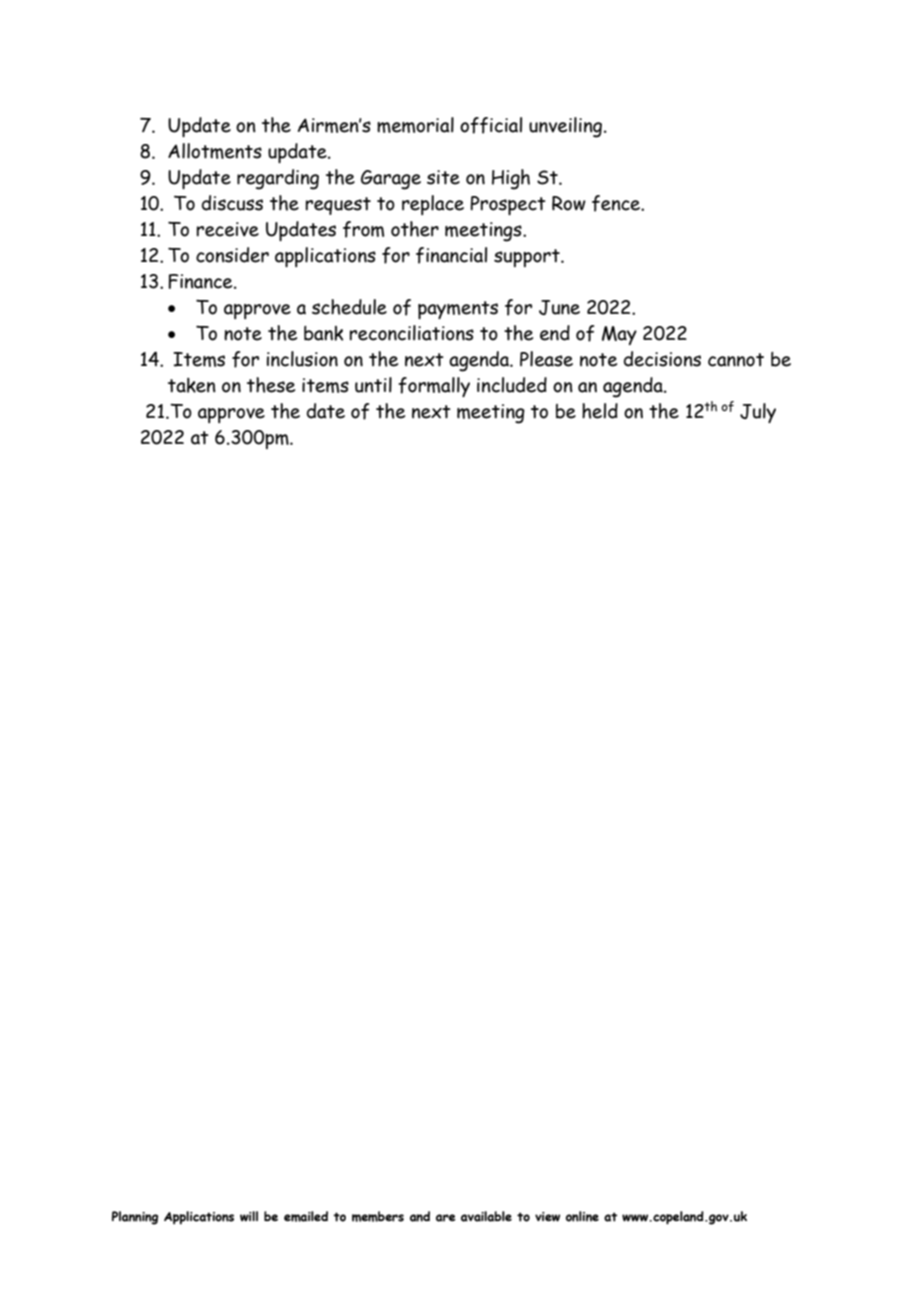  What do you see at coordinates (215, 151) in the screenshot?
I see `Allotments` at bounding box center [215, 151].
